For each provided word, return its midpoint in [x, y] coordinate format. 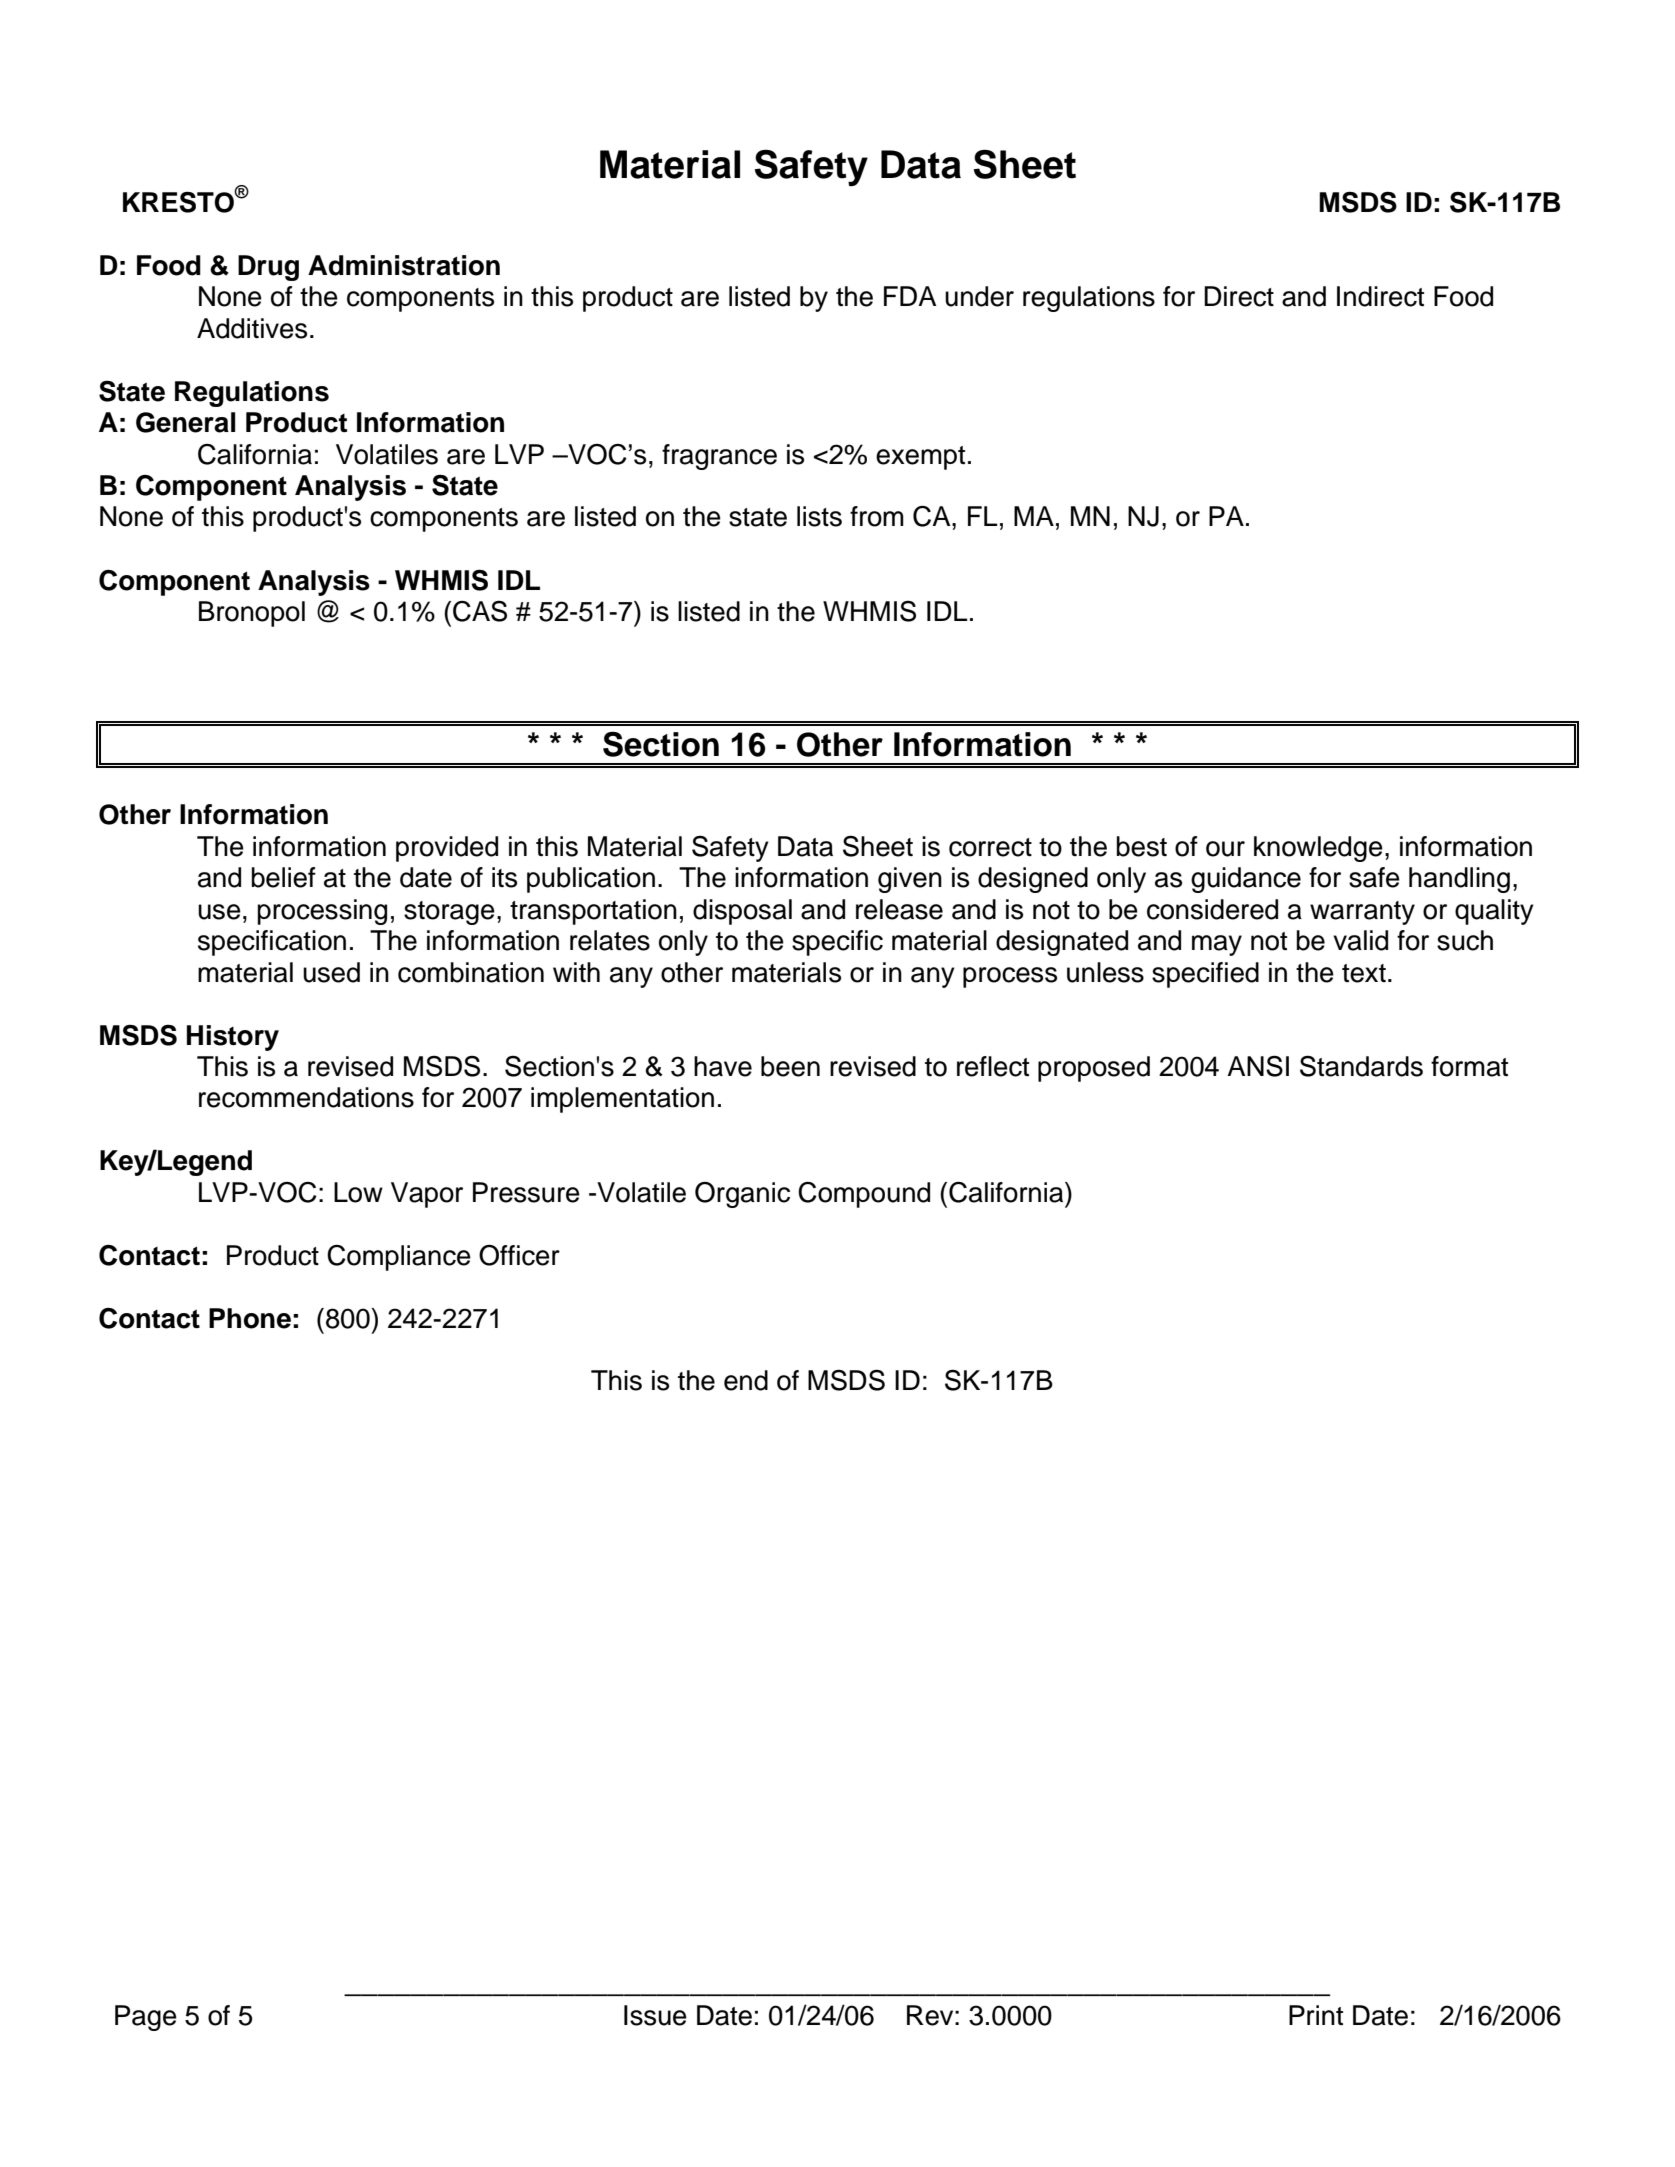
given [910, 880]
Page [146, 2018]
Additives [252, 328]
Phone [250, 1318]
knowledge [1318, 849]
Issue [655, 2015]
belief [283, 877]
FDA [910, 296]
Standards [1361, 1066]
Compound [864, 1195]
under [979, 296]
